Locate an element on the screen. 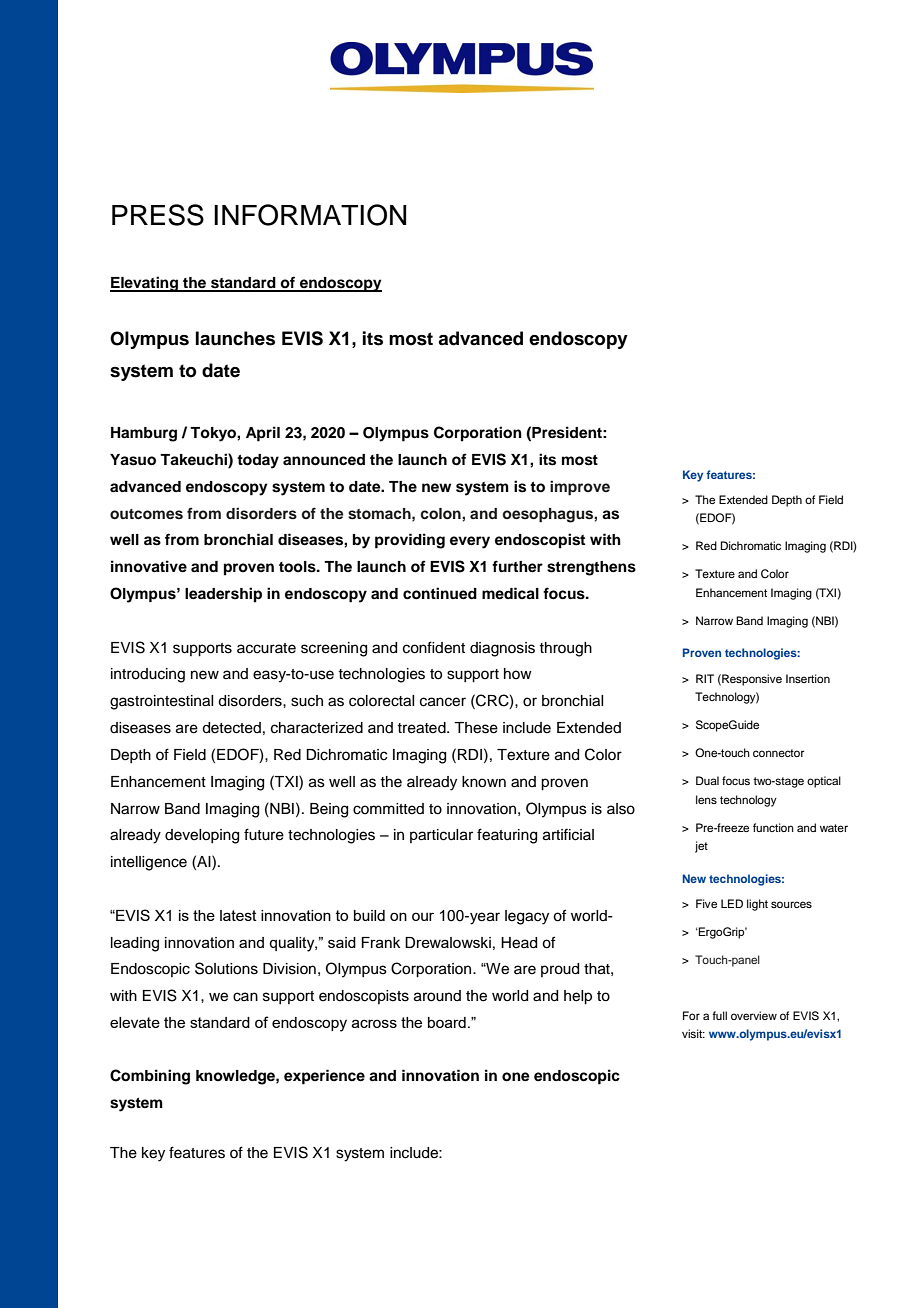 The image size is (924, 1308). colon is located at coordinates (441, 514).
